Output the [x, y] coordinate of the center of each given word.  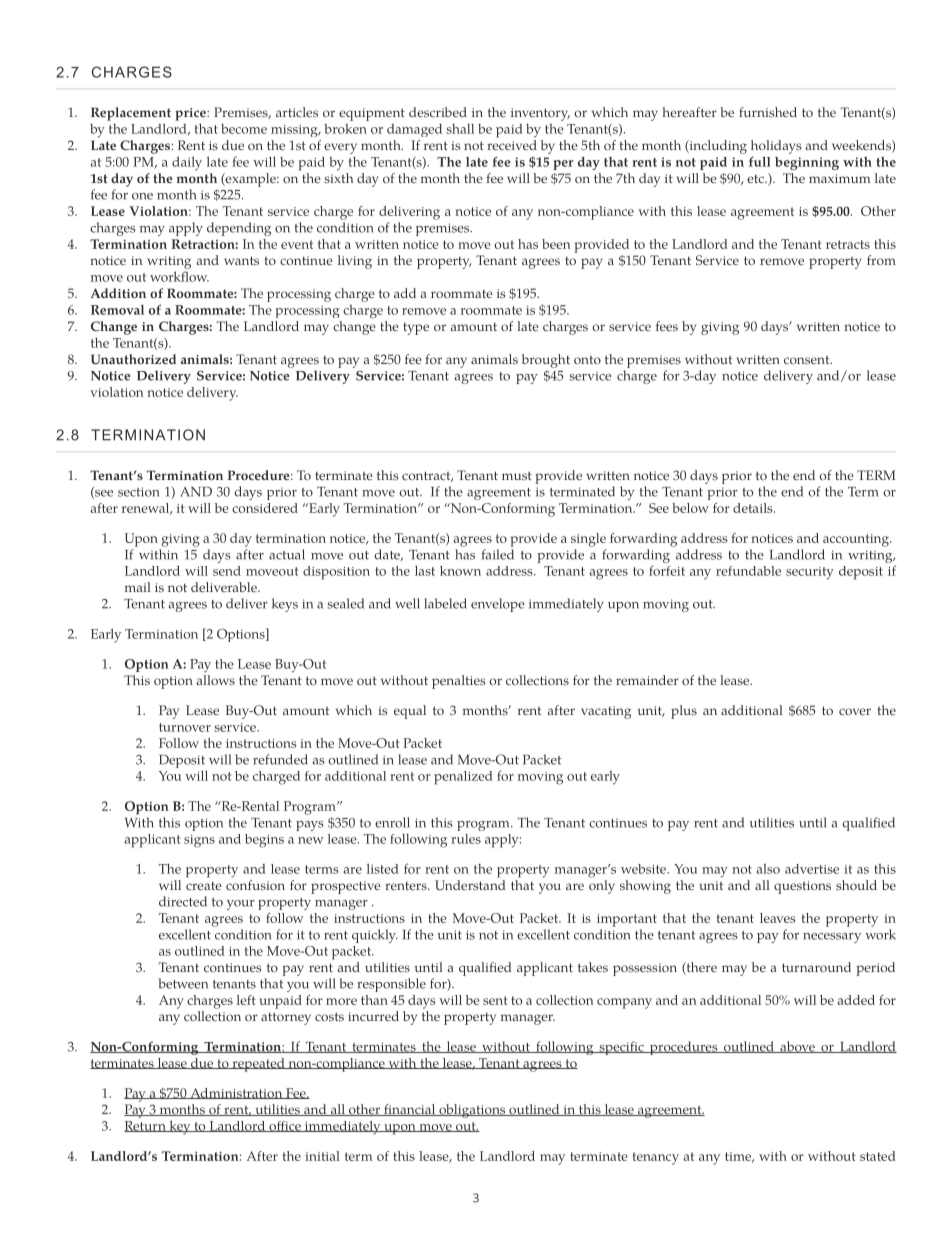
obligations [472, 1111]
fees [667, 326]
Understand [470, 885]
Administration [236, 1093]
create [204, 886]
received [512, 145]
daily [187, 163]
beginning [807, 163]
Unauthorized [133, 359]
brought [546, 361]
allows [215, 680]
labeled [445, 603]
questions [802, 887]
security [810, 573]
